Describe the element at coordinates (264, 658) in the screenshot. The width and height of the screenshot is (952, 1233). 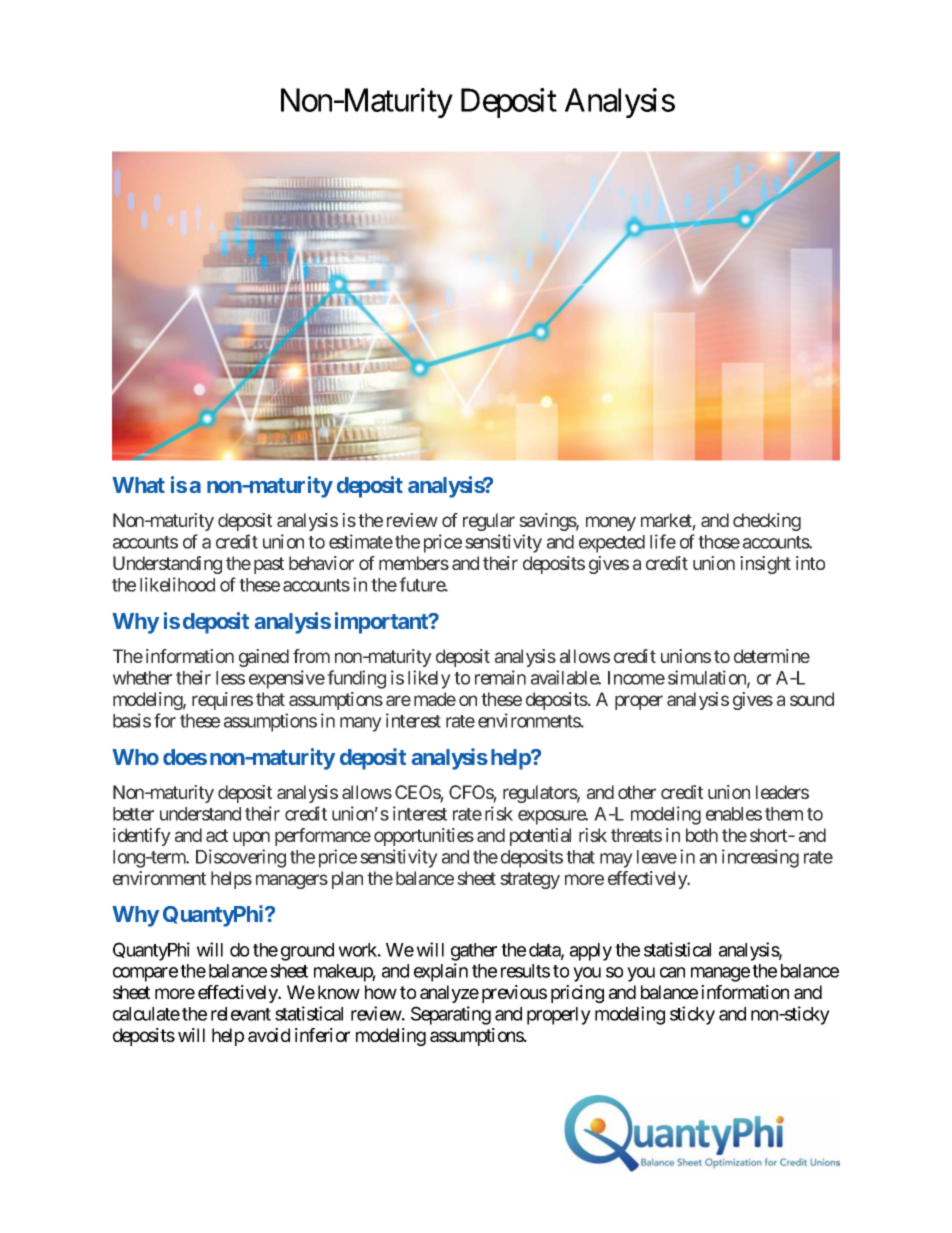
I see `gained` at that location.
